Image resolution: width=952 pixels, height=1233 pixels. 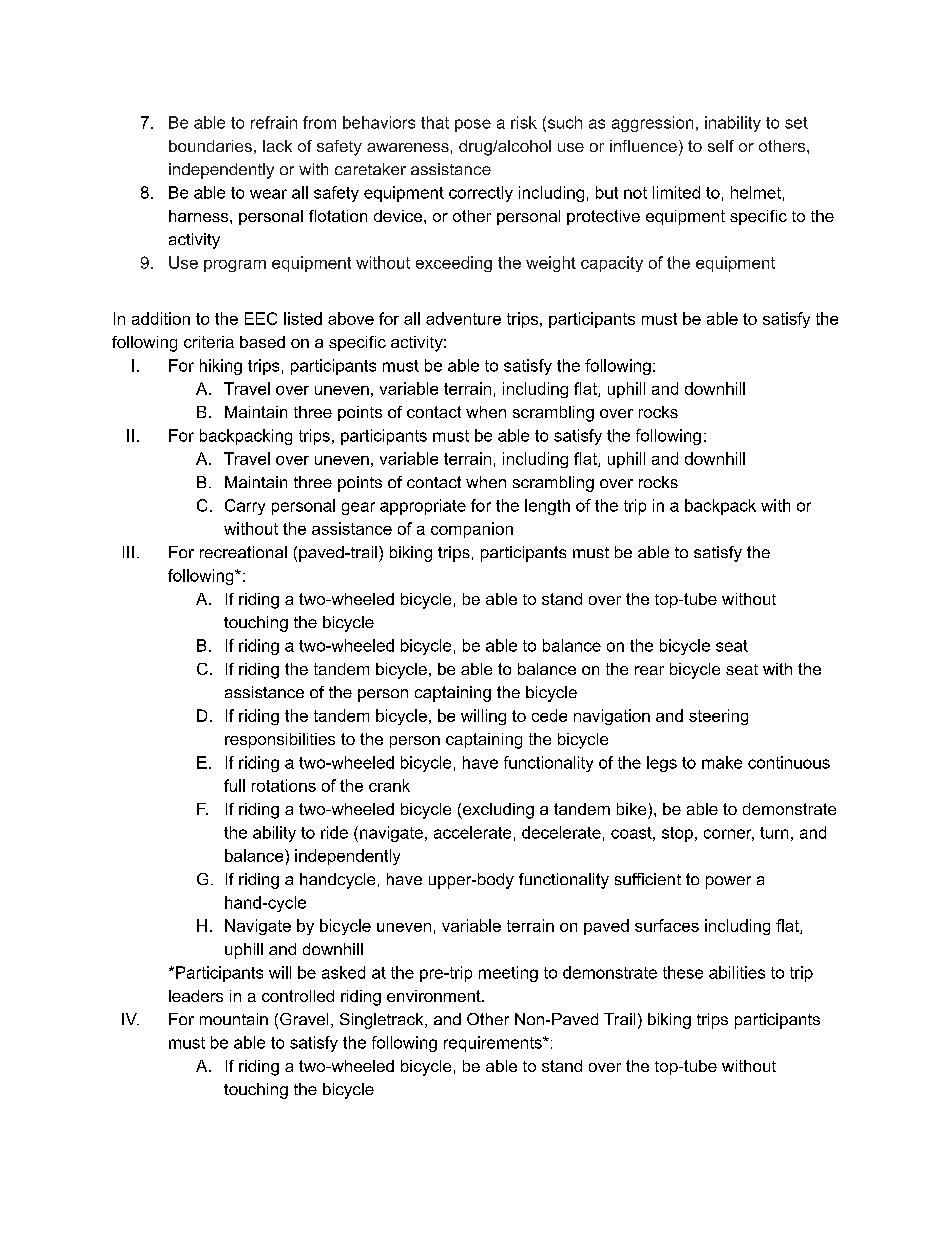 What do you see at coordinates (473, 125) in the screenshot?
I see `pose` at bounding box center [473, 125].
